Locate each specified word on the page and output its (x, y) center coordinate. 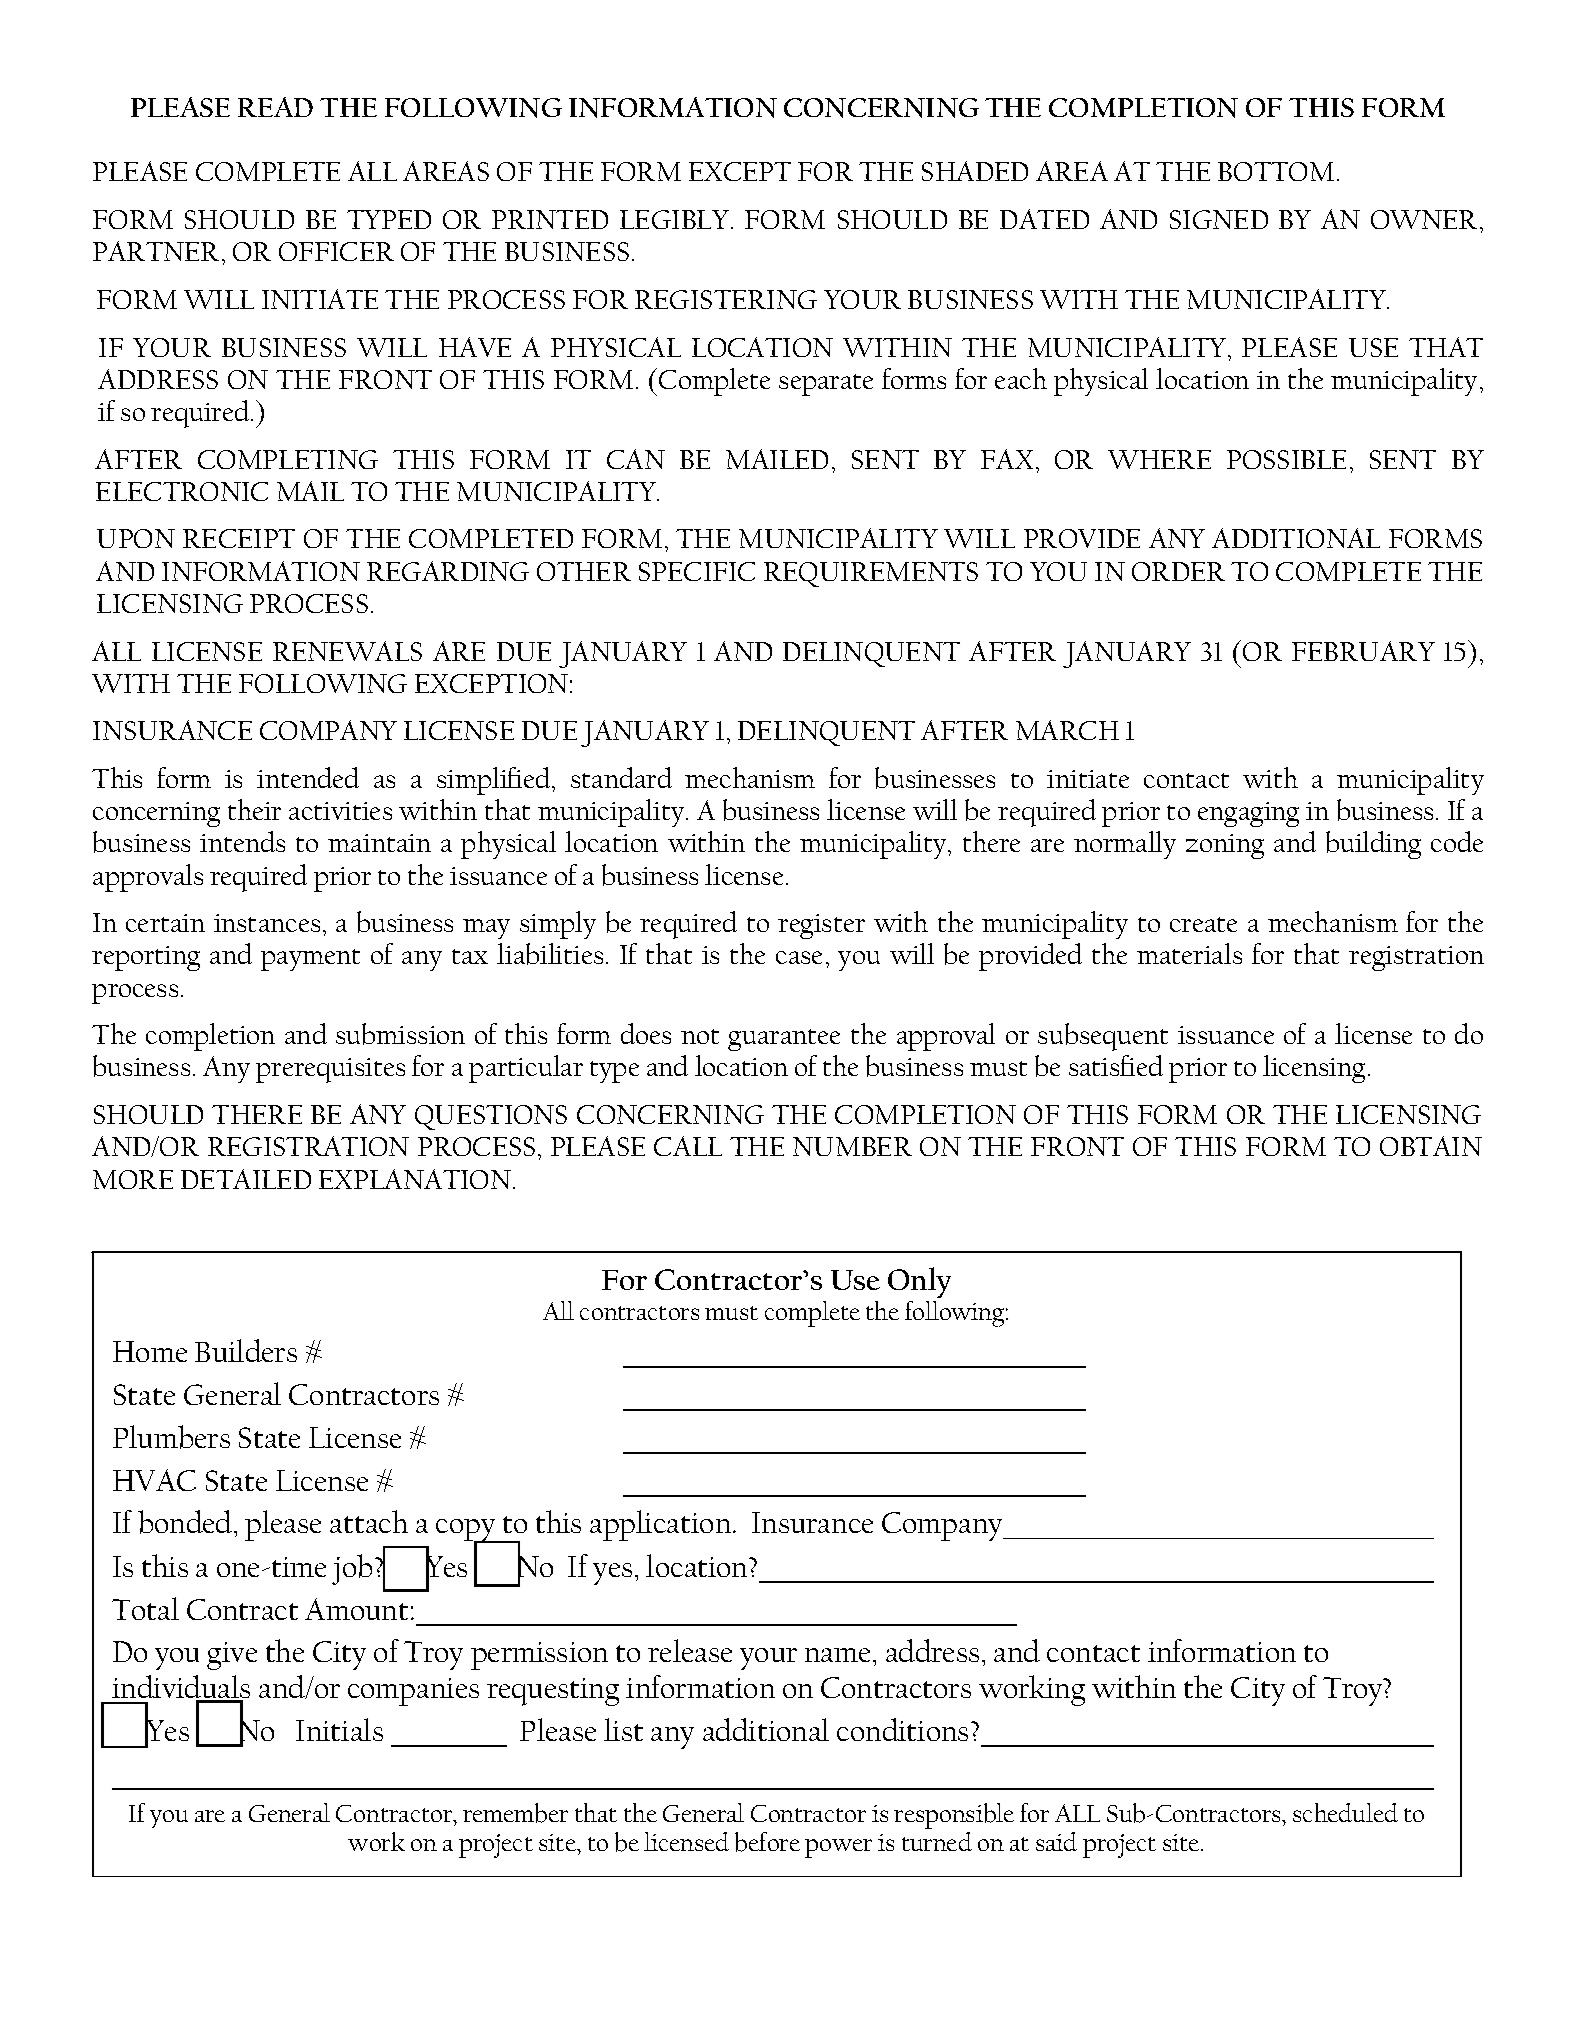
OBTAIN (1431, 1146)
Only (919, 1282)
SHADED (975, 171)
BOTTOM (1276, 171)
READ (275, 107)
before (767, 1842)
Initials (339, 1729)
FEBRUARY (1363, 651)
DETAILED (246, 1179)
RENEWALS (347, 651)
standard (621, 777)
